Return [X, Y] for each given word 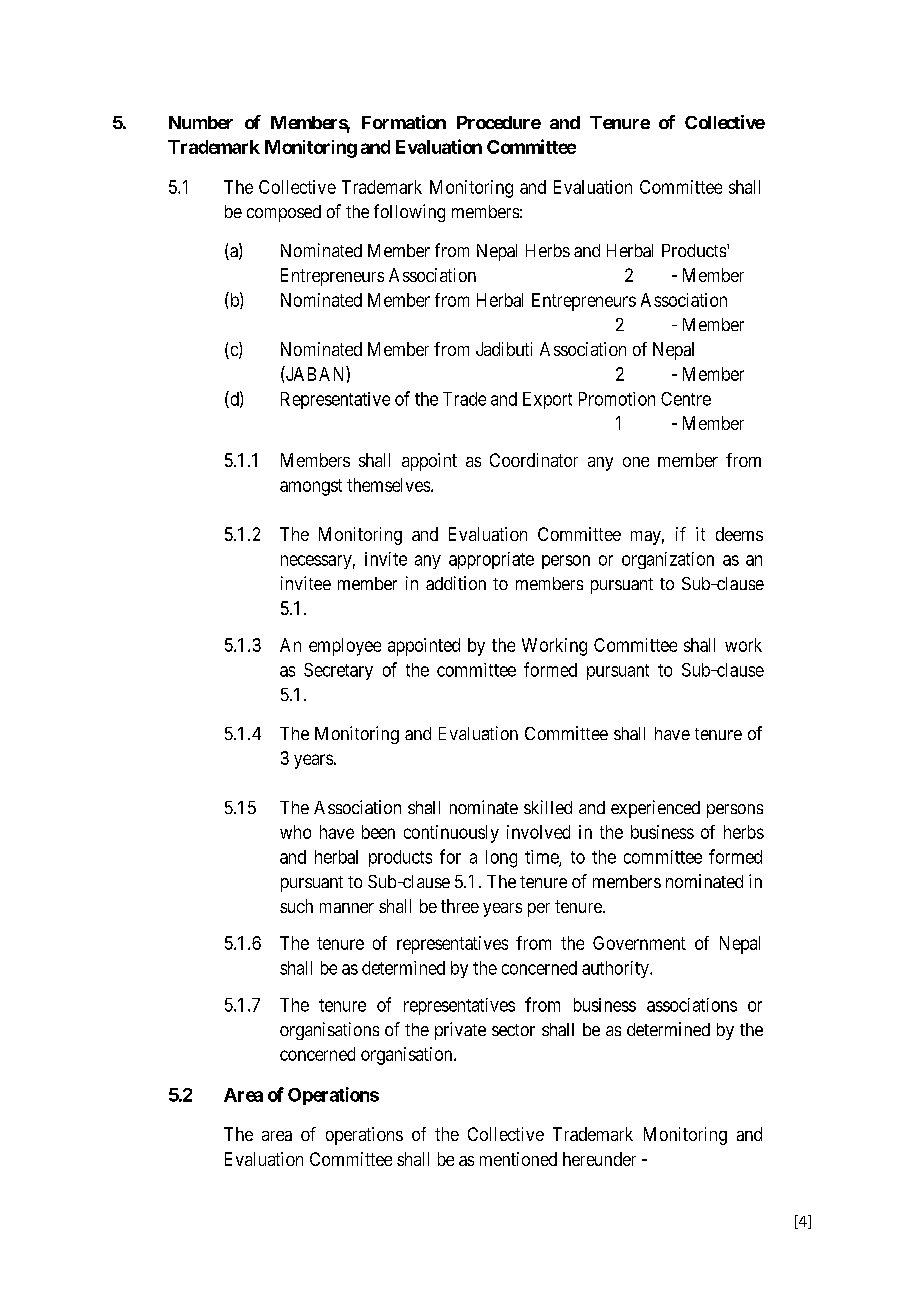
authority [616, 969]
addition [456, 583]
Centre [686, 399]
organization [668, 560]
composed [284, 213]
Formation [404, 122]
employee [345, 647]
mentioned [518, 1159]
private [460, 1031]
